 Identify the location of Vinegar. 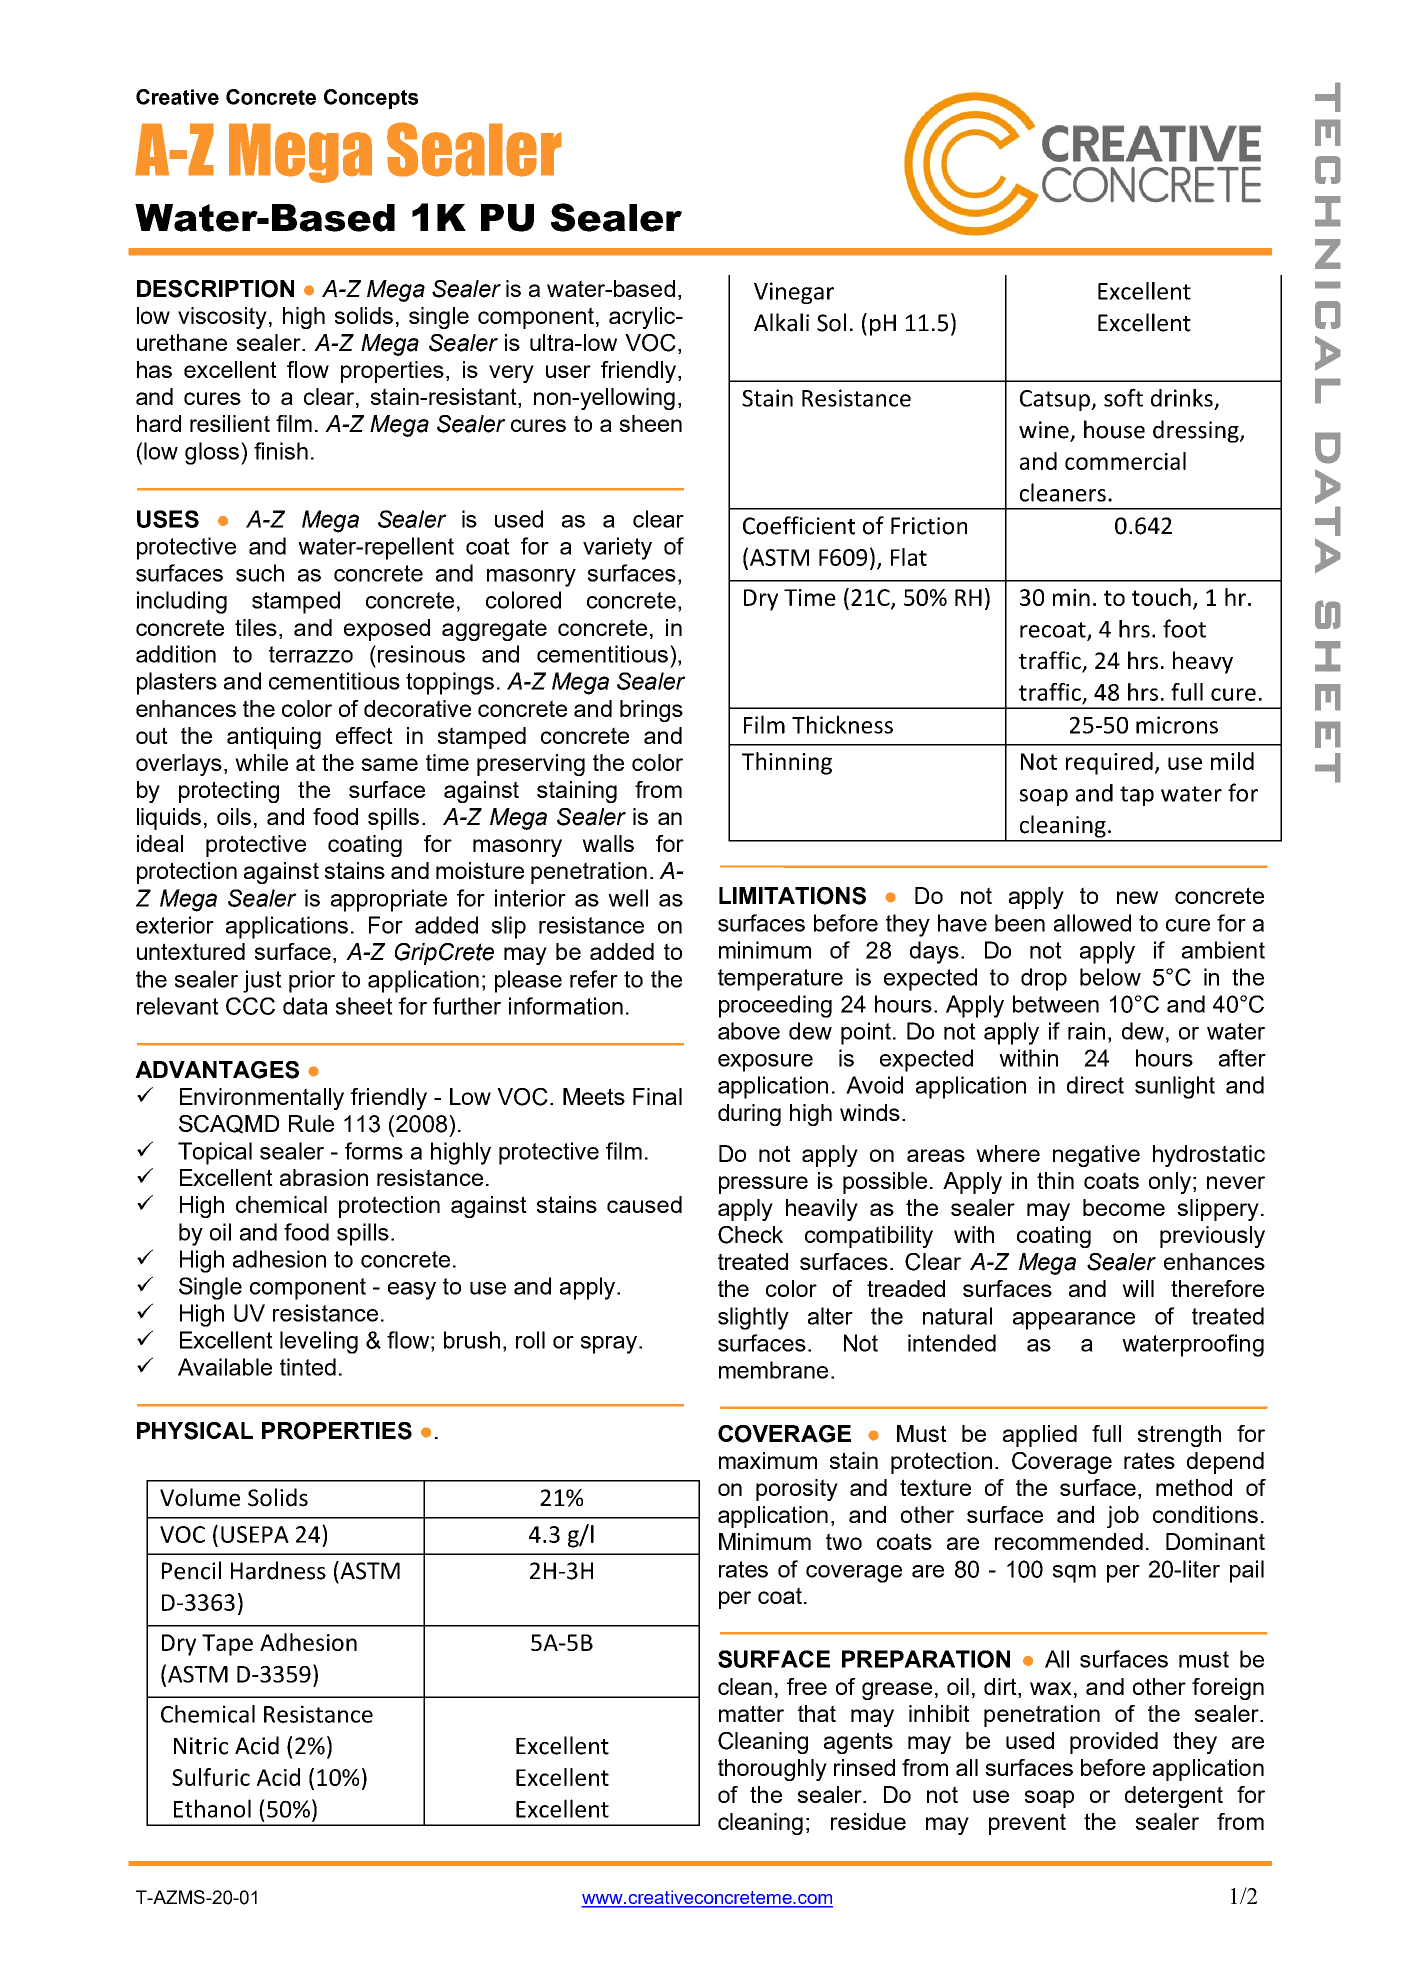
(794, 293).
